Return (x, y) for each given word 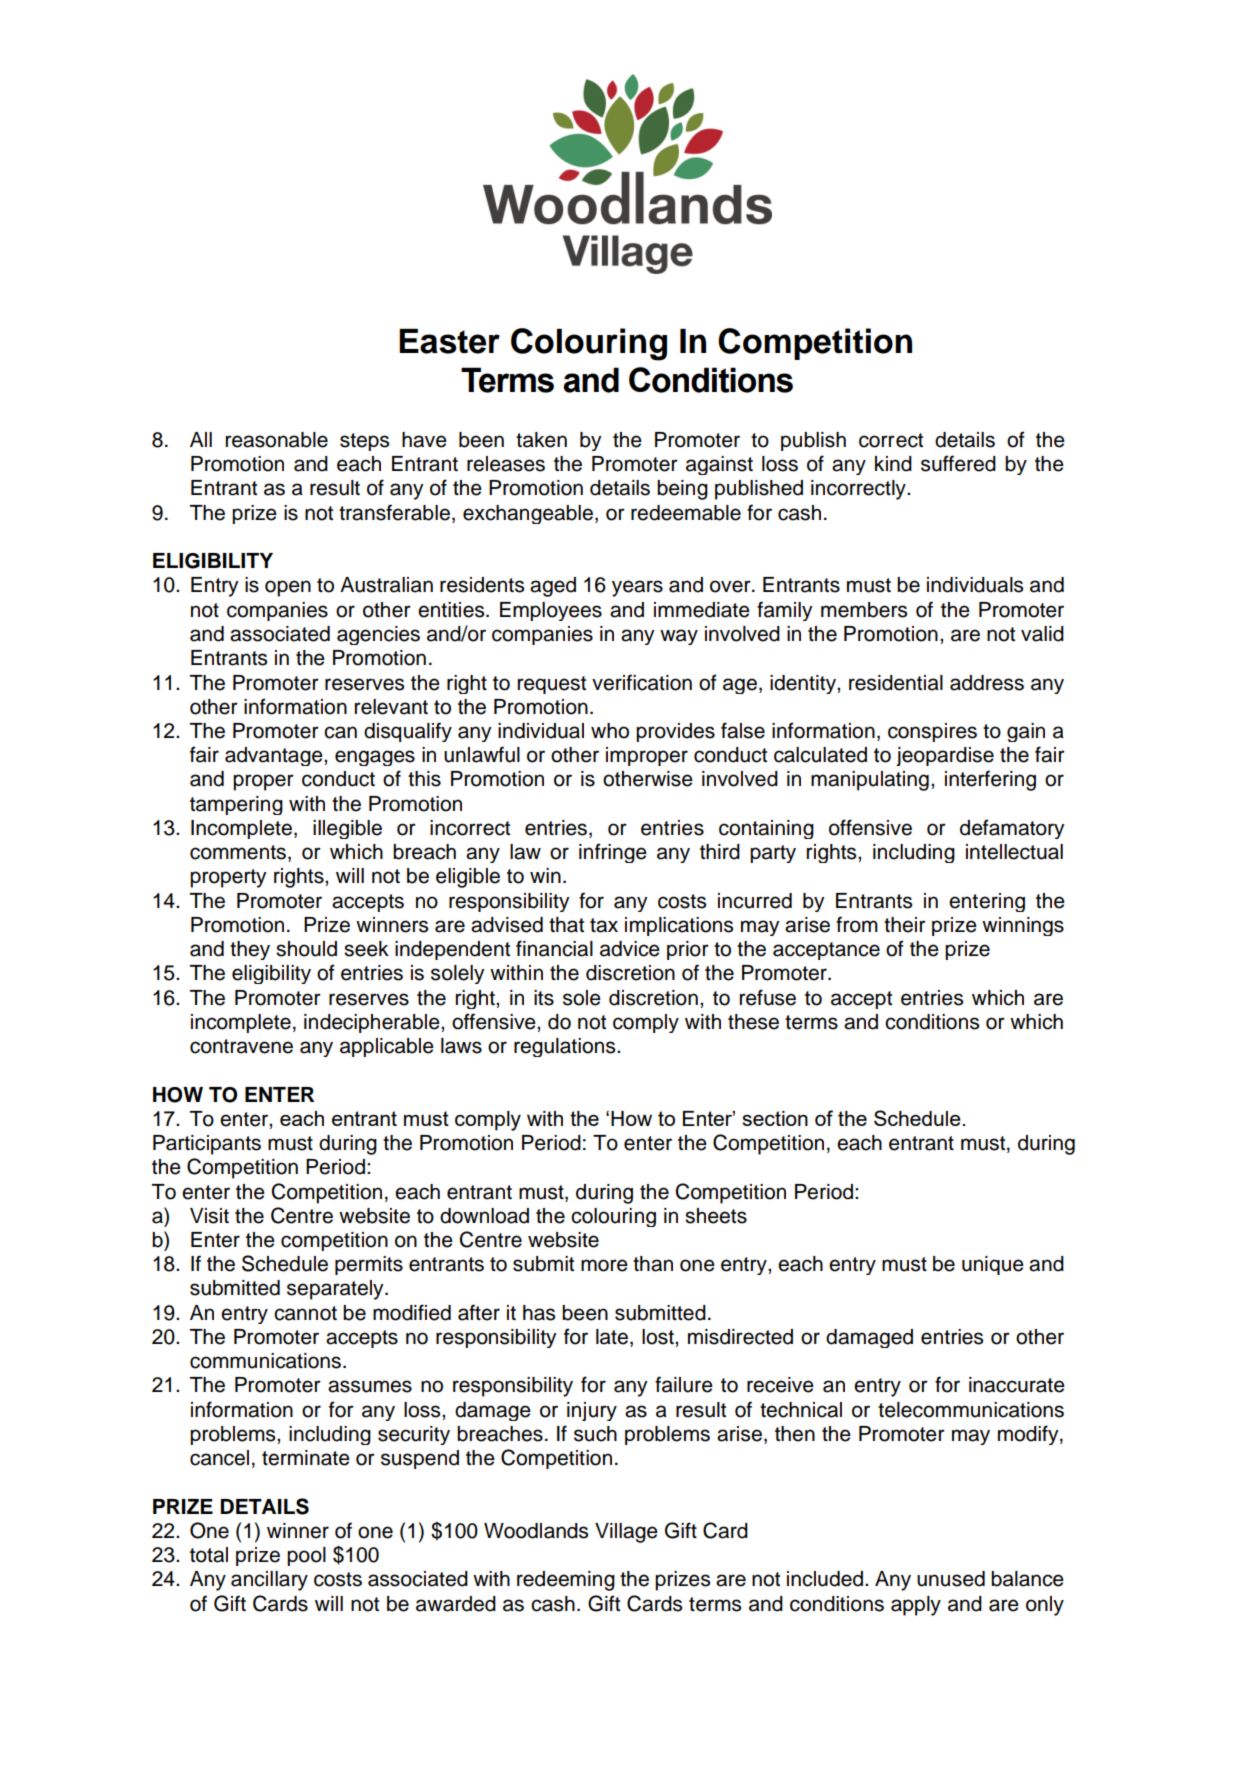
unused (951, 1579)
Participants (207, 1145)
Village (626, 1533)
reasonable (277, 440)
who (610, 731)
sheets (716, 1216)
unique (993, 1265)
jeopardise (945, 756)
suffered (958, 463)
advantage (275, 756)
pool (306, 1556)
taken (541, 440)
